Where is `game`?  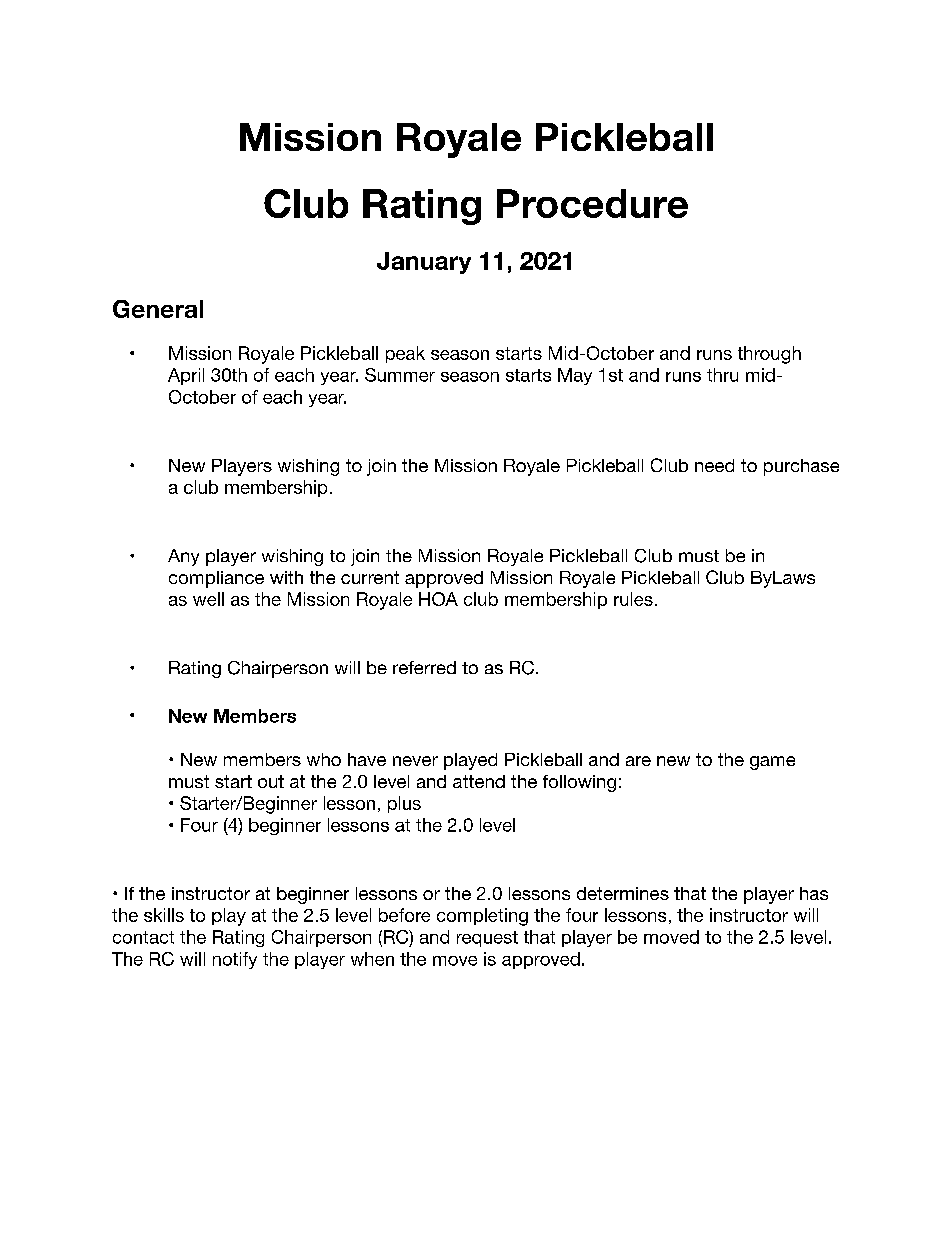 game is located at coordinates (772, 763).
